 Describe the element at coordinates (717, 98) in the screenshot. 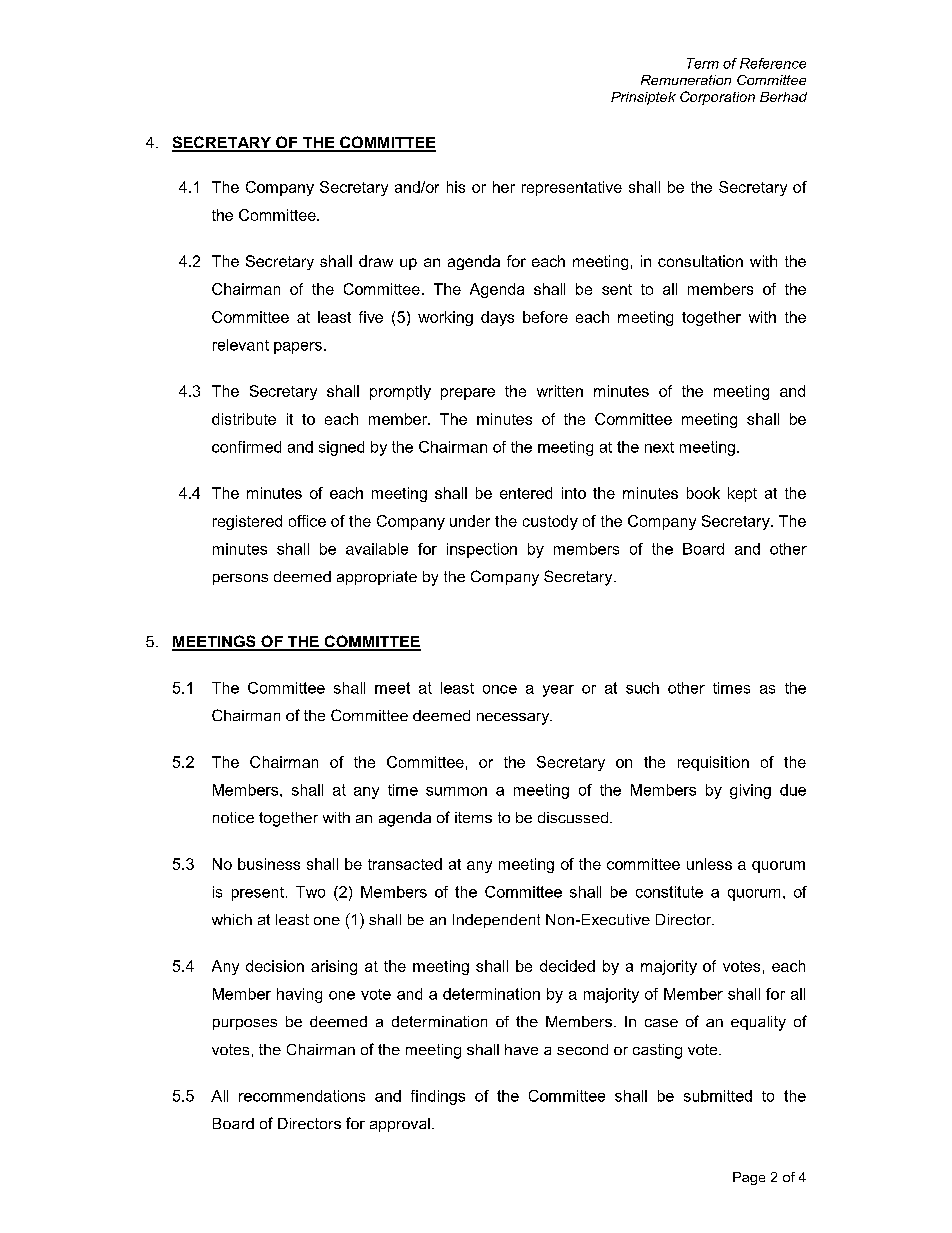

I see `Corporation` at that location.
